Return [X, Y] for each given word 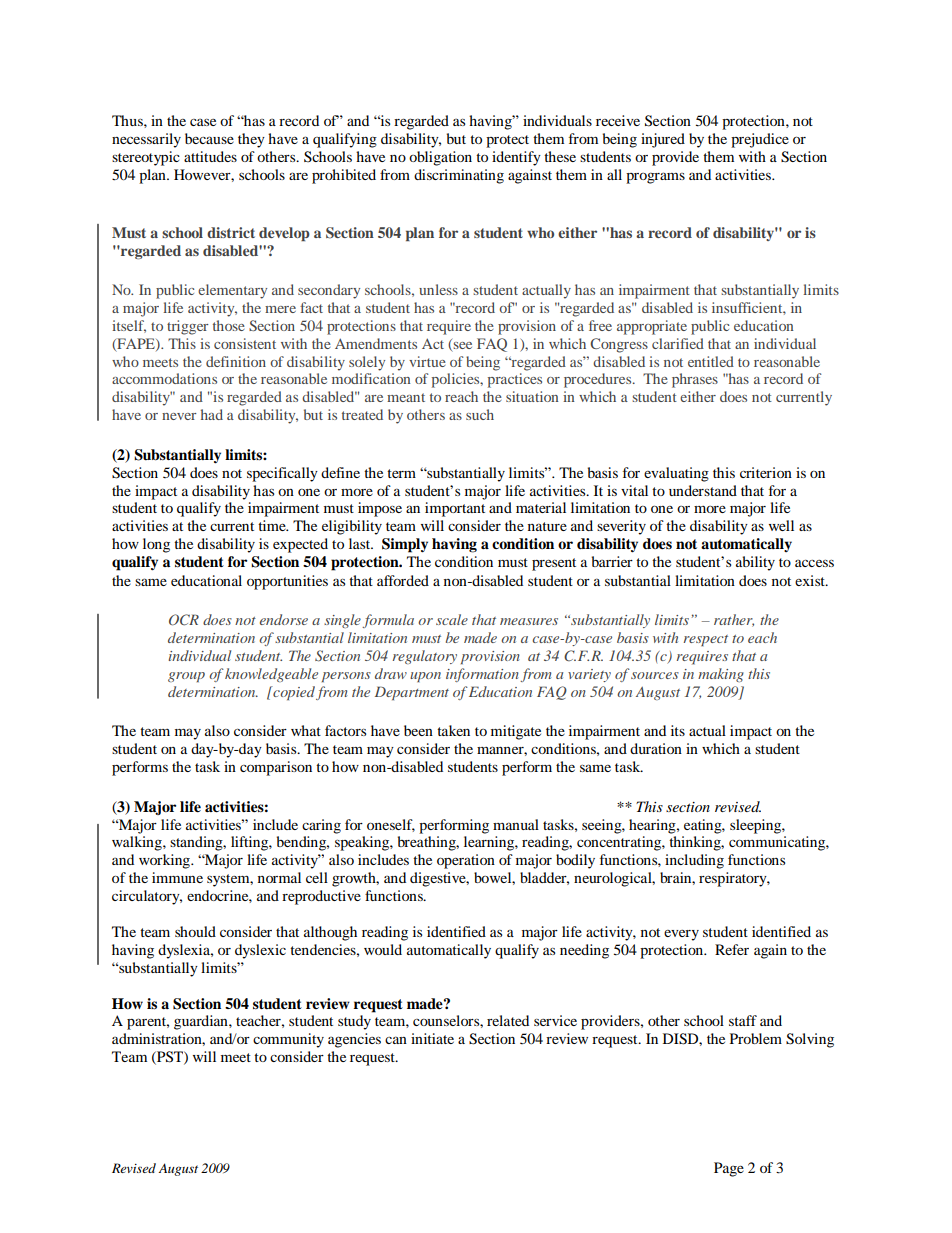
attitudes [210, 156]
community [288, 1040]
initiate [432, 1038]
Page [729, 1169]
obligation [440, 158]
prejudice [760, 140]
